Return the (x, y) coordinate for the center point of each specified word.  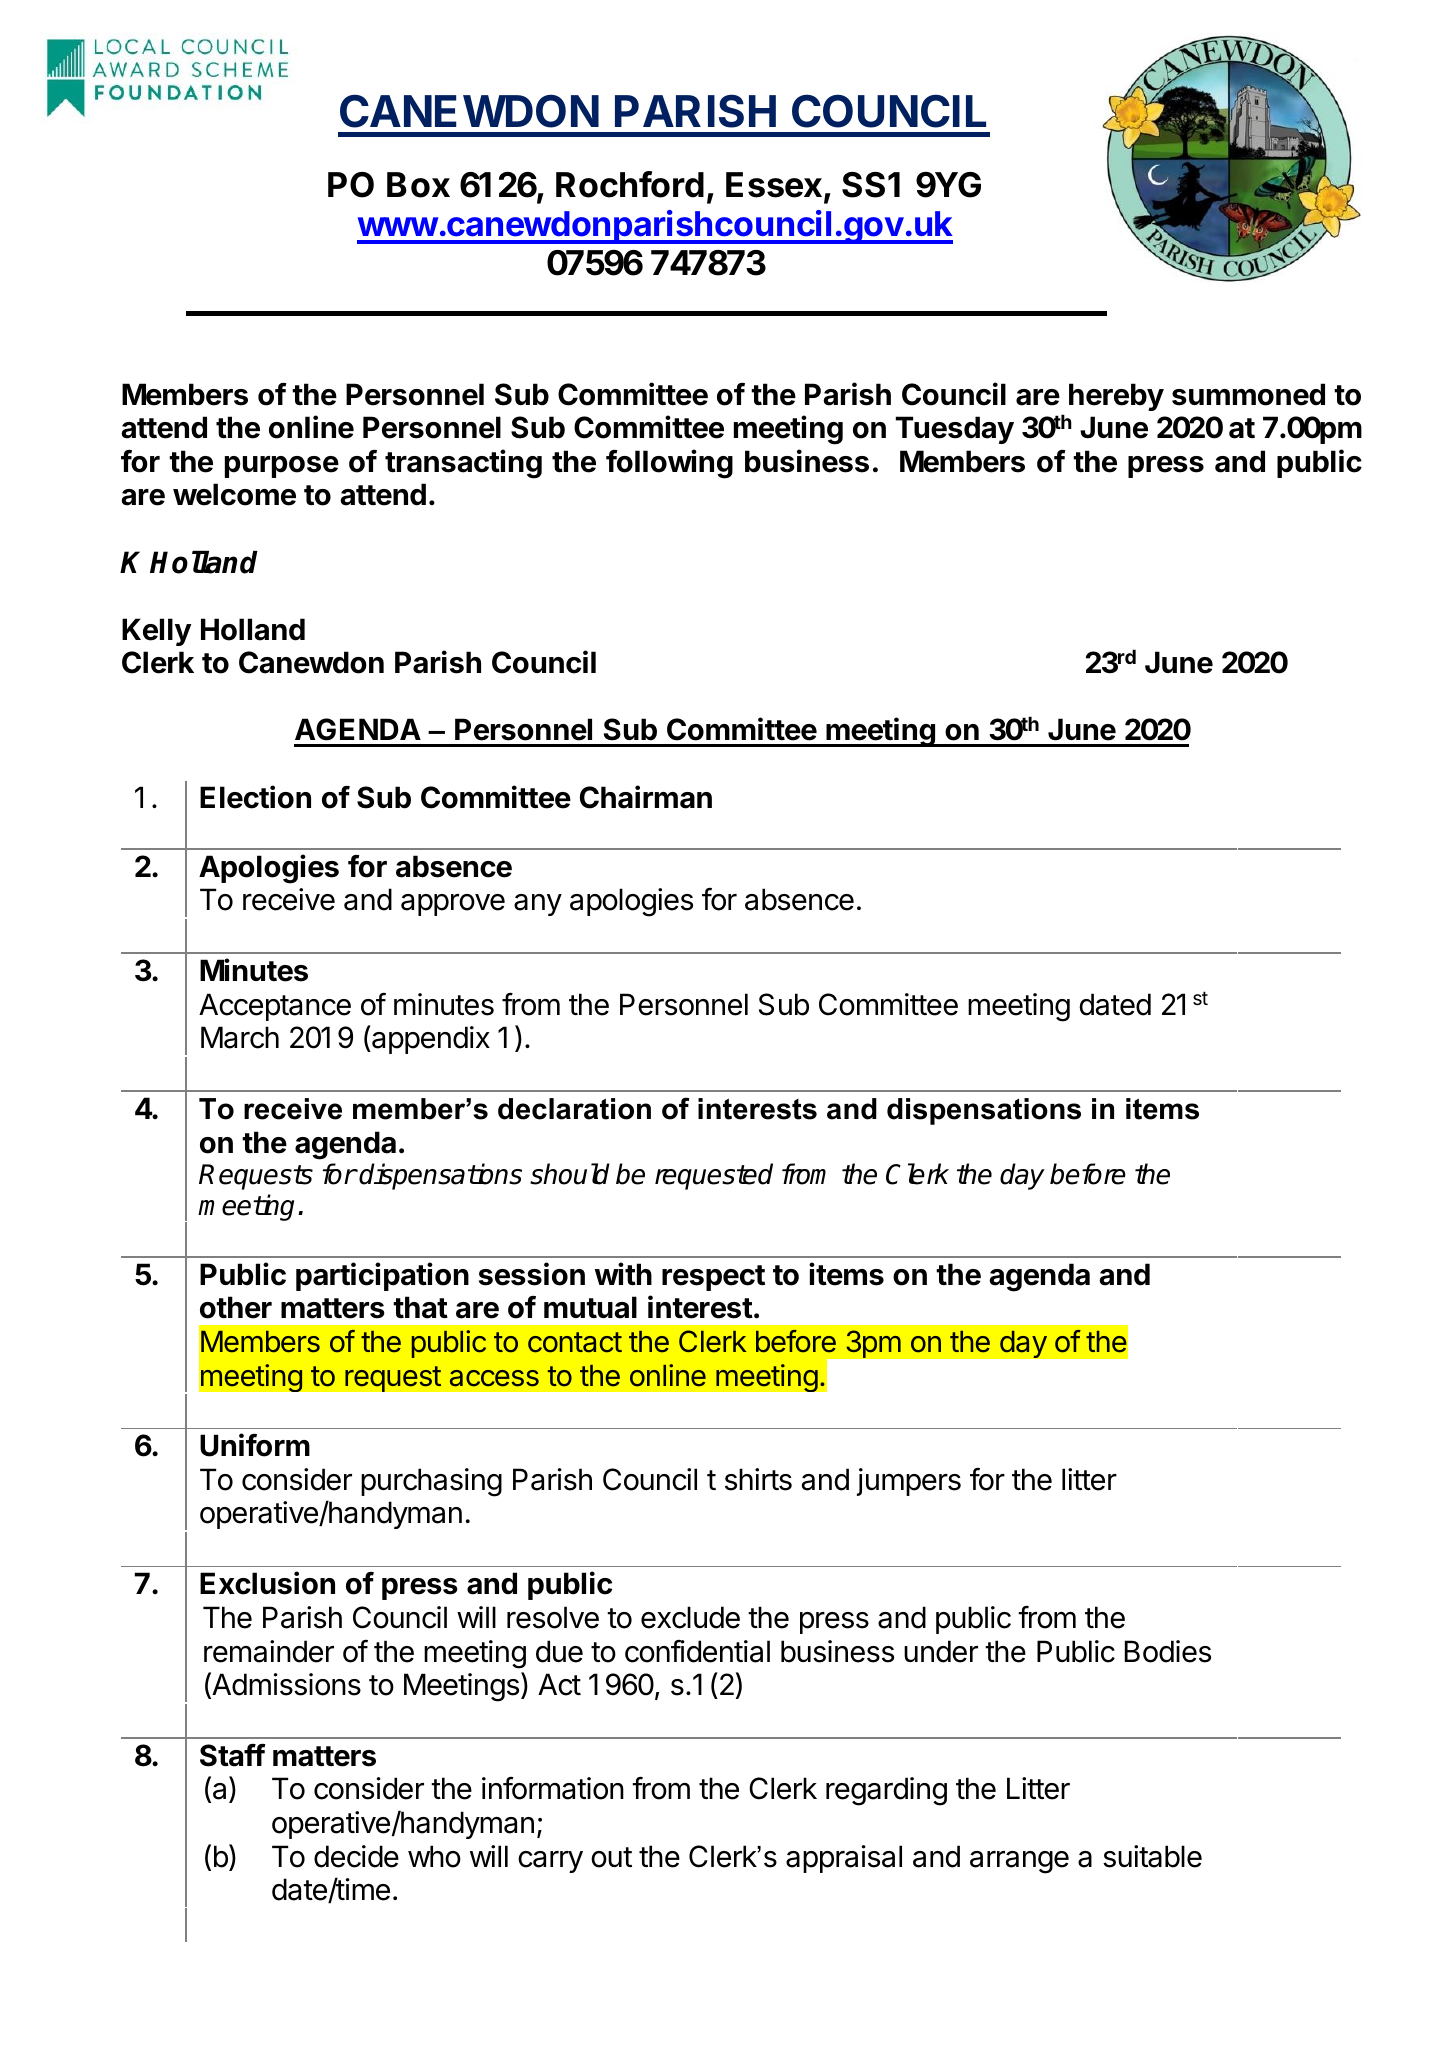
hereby (1116, 397)
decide (356, 1856)
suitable (1152, 1856)
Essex (775, 186)
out (611, 1857)
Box (418, 185)
